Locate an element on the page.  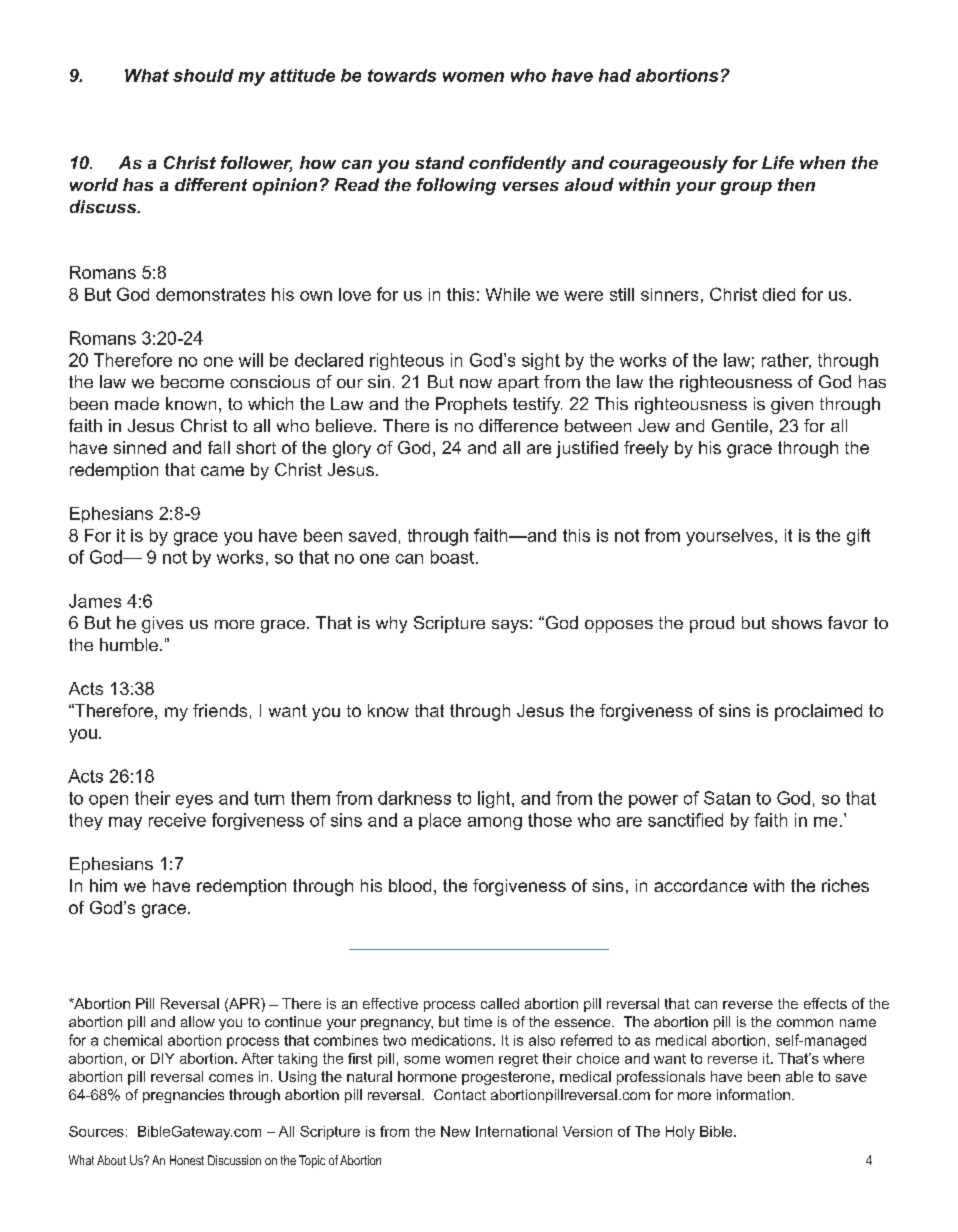
information is located at coordinates (753, 1094).
